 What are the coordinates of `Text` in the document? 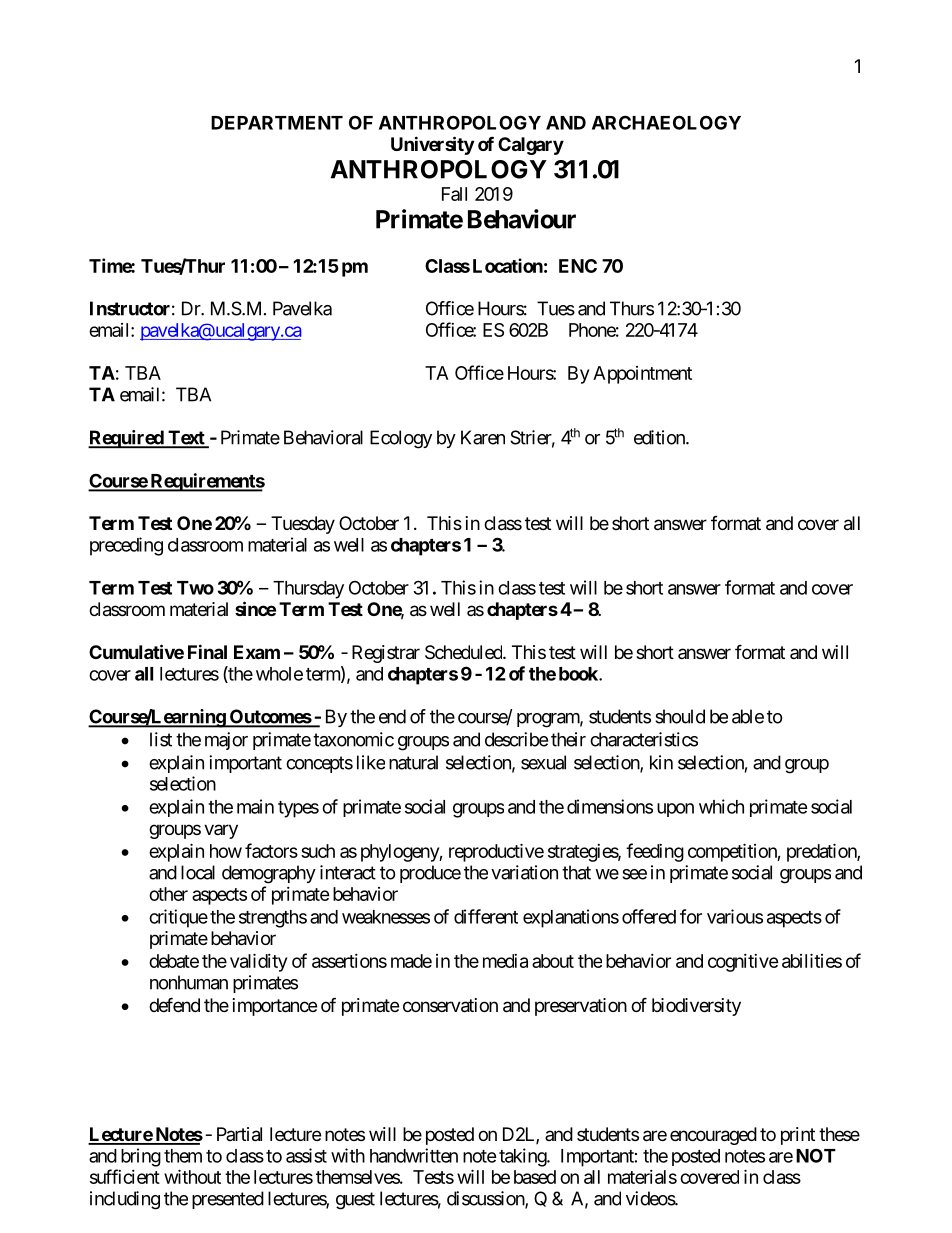 It's located at (186, 438).
